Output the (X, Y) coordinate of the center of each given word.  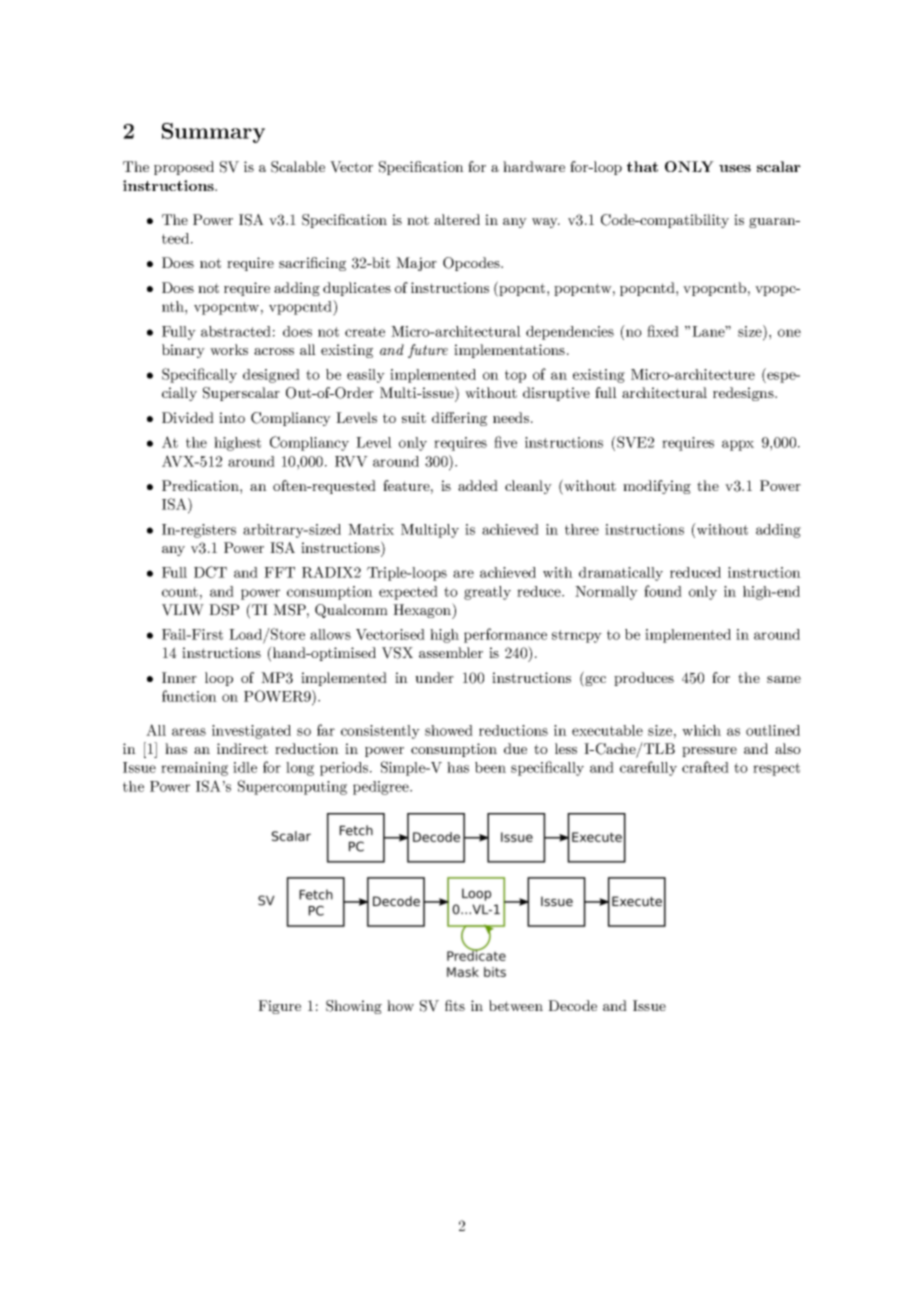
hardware (534, 166)
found (663, 591)
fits (455, 1005)
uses (735, 168)
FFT (279, 572)
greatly (487, 593)
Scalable (298, 167)
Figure (279, 1007)
